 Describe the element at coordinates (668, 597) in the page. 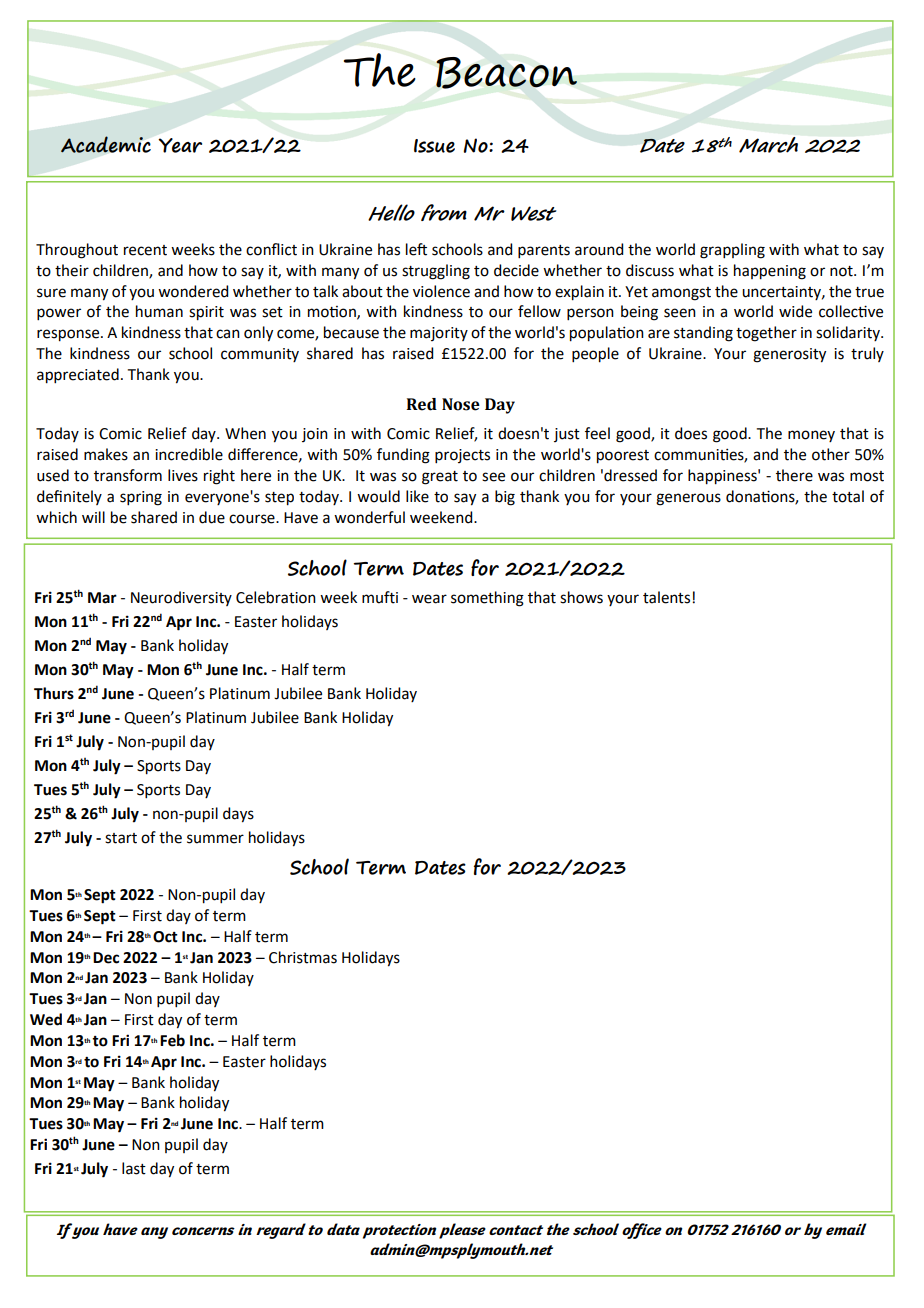

I see `talents` at that location.
